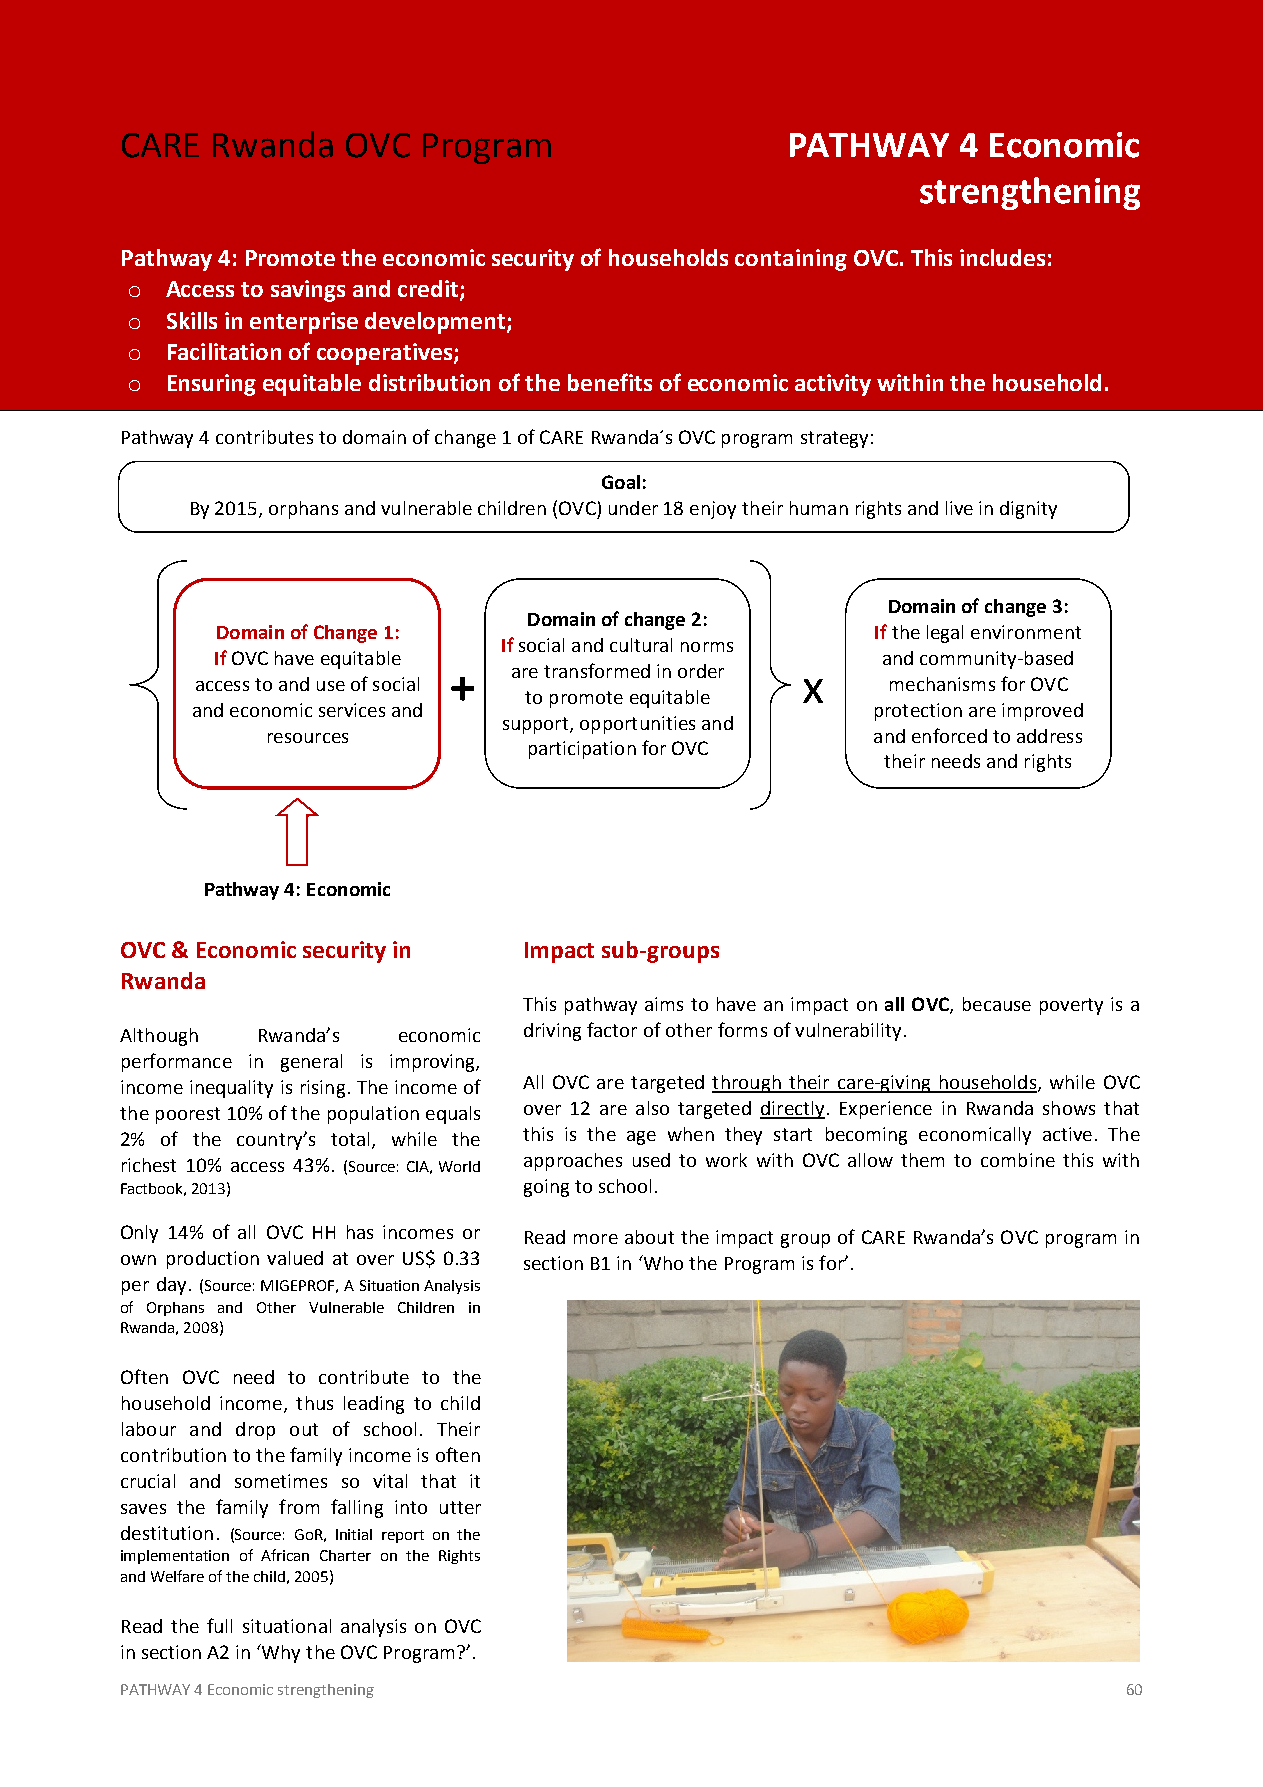  Describe the element at coordinates (219, 1625) in the screenshot. I see `full` at that location.
